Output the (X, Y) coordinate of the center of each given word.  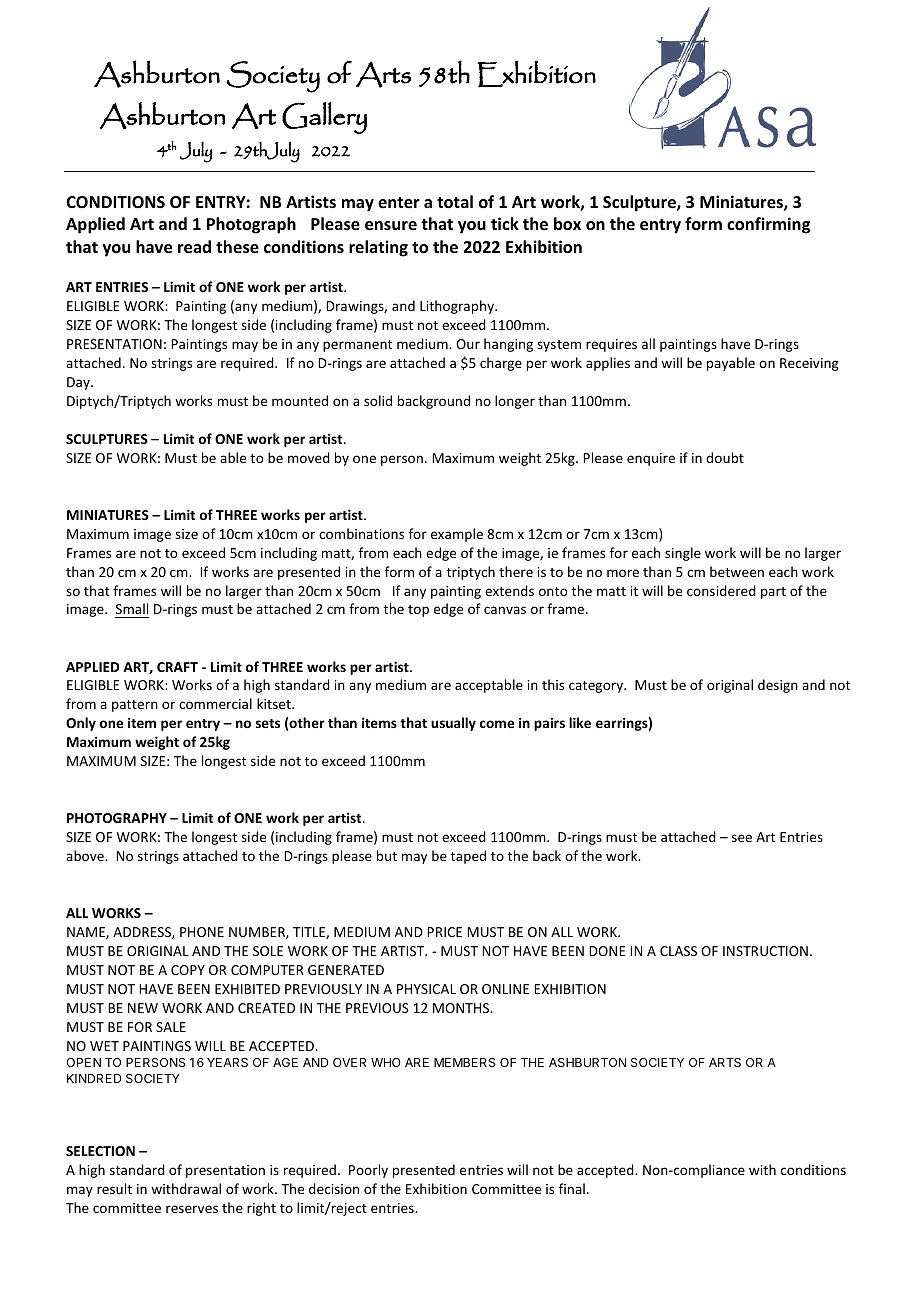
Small (132, 610)
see (742, 838)
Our (468, 344)
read (194, 247)
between (737, 571)
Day (79, 383)
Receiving (809, 364)
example (457, 535)
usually (453, 724)
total (455, 202)
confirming (768, 225)
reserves (192, 1209)
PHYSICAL (426, 989)
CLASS (678, 951)
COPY (188, 970)
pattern (135, 706)
